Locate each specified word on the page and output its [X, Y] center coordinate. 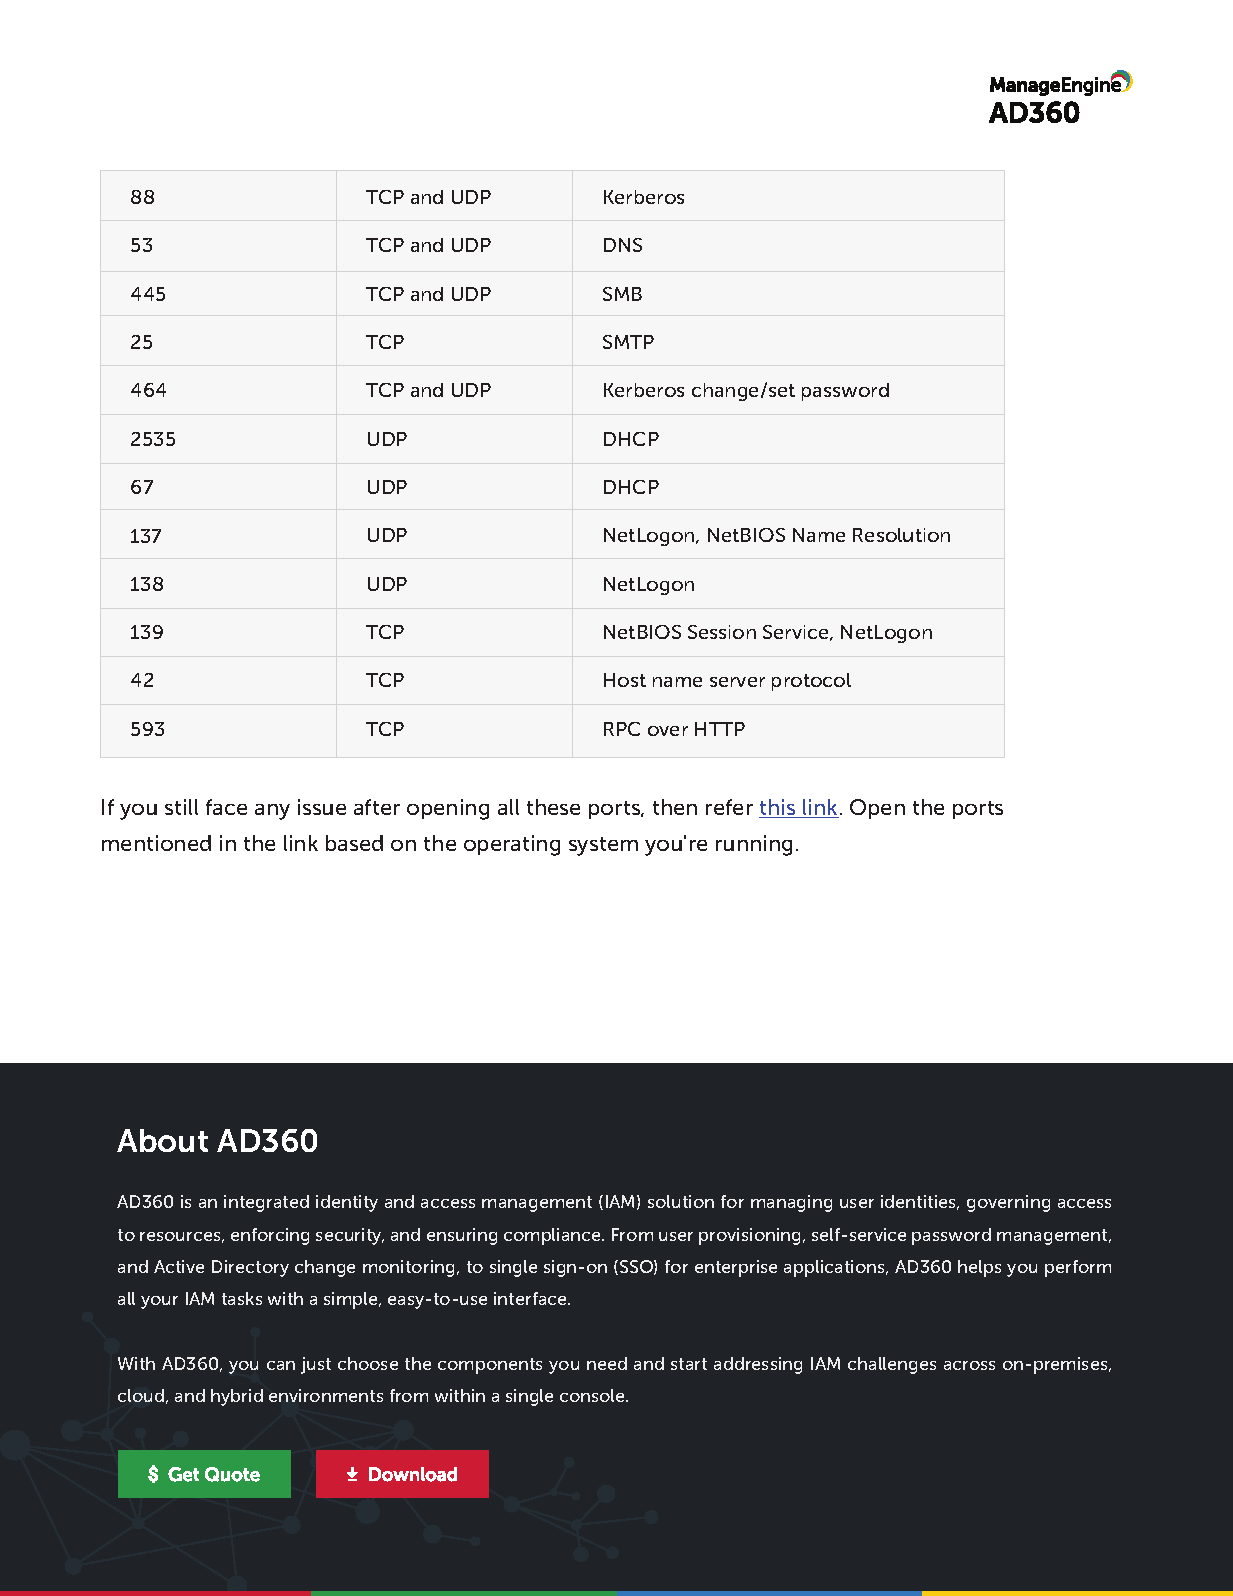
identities [920, 1202]
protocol [811, 682]
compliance [553, 1236]
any [272, 812]
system [603, 846]
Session [722, 632]
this [778, 808]
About [162, 1140]
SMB [622, 294]
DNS [623, 245]
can [281, 1365]
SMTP [628, 342]
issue [322, 807]
